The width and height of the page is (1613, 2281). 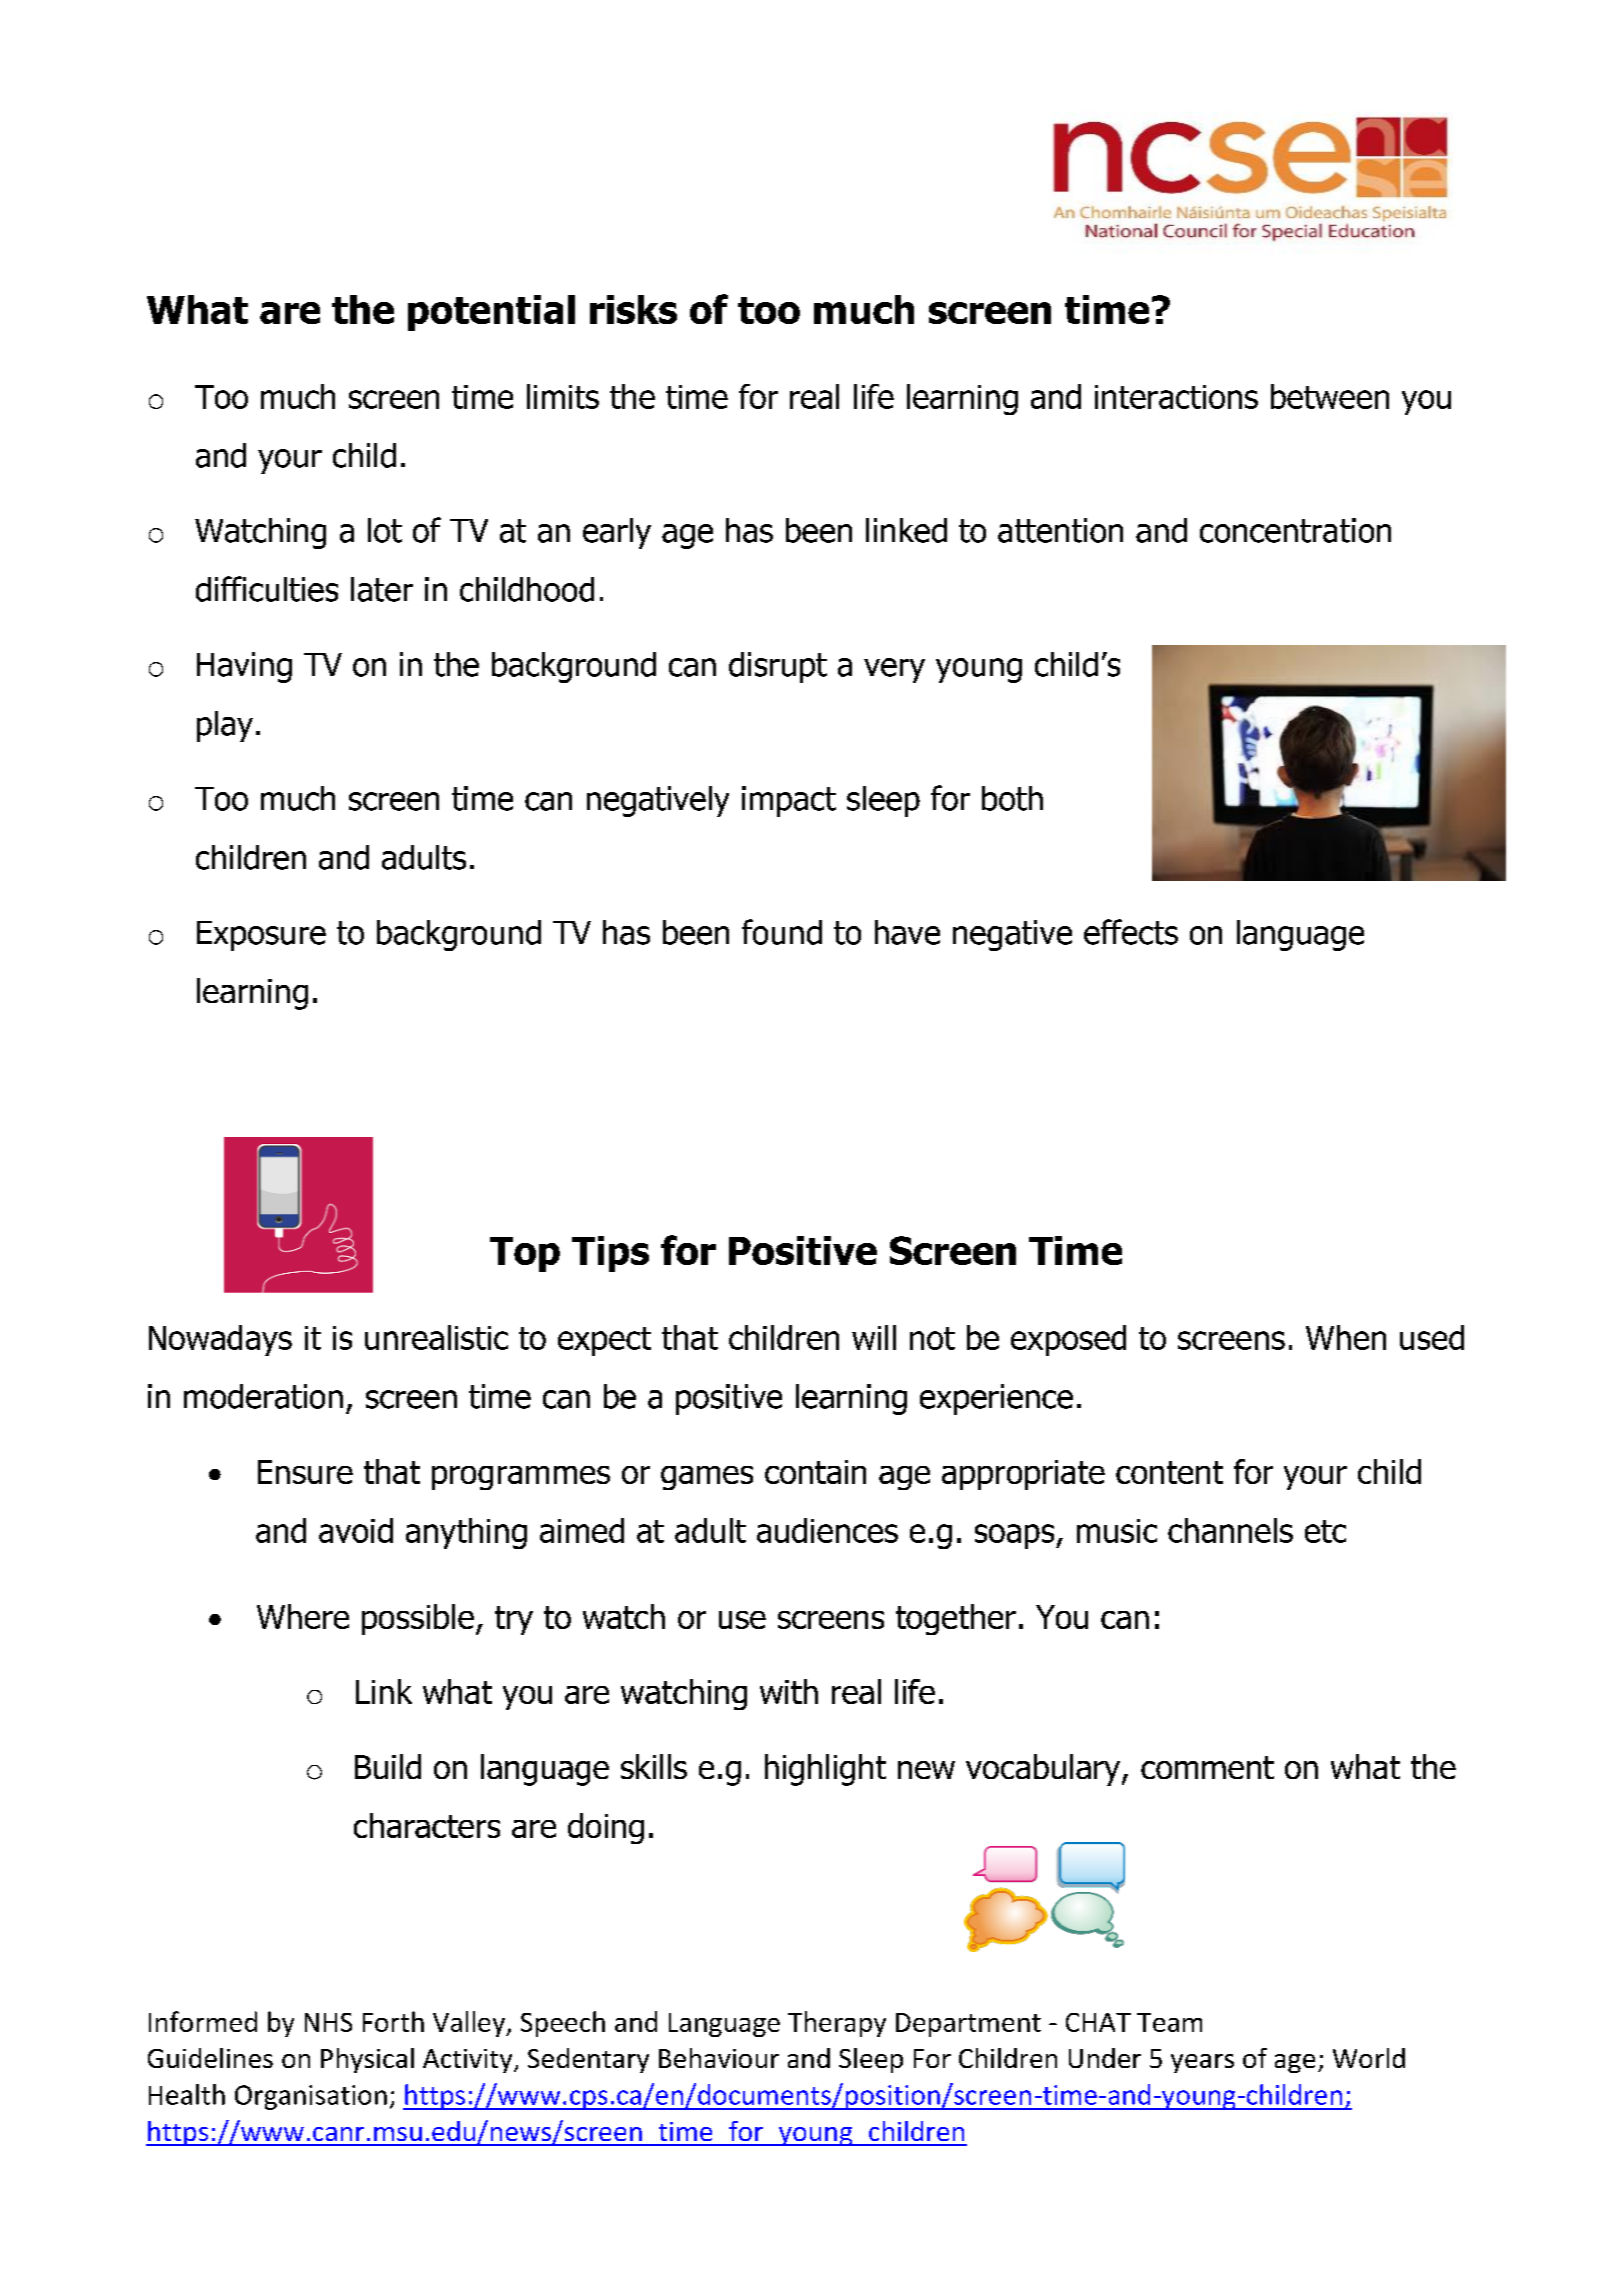 I want to click on years, so click(x=1202, y=2063).
